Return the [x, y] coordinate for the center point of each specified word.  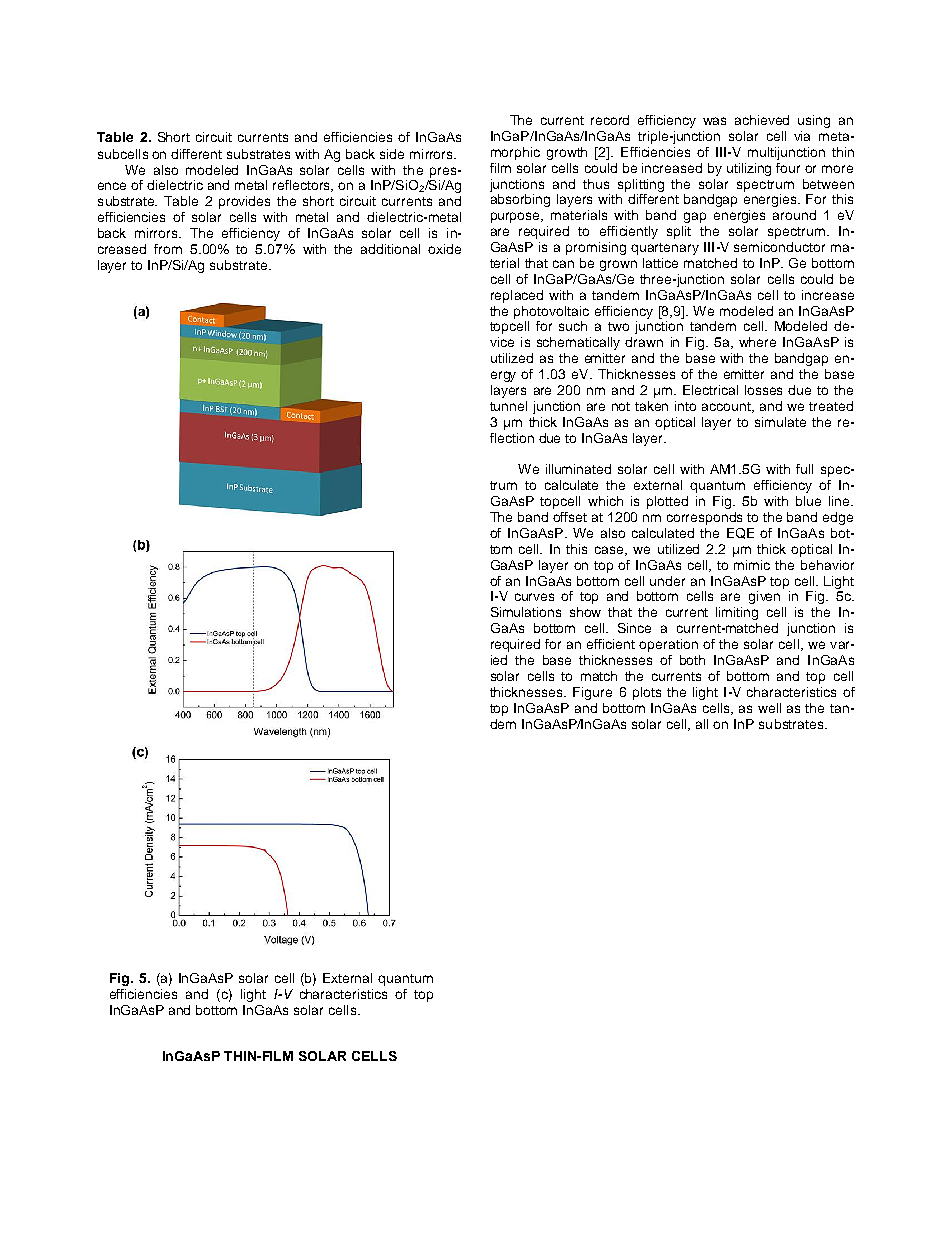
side [392, 154]
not [621, 406]
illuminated [578, 469]
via [802, 136]
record [610, 120]
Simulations [526, 612]
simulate [780, 422]
